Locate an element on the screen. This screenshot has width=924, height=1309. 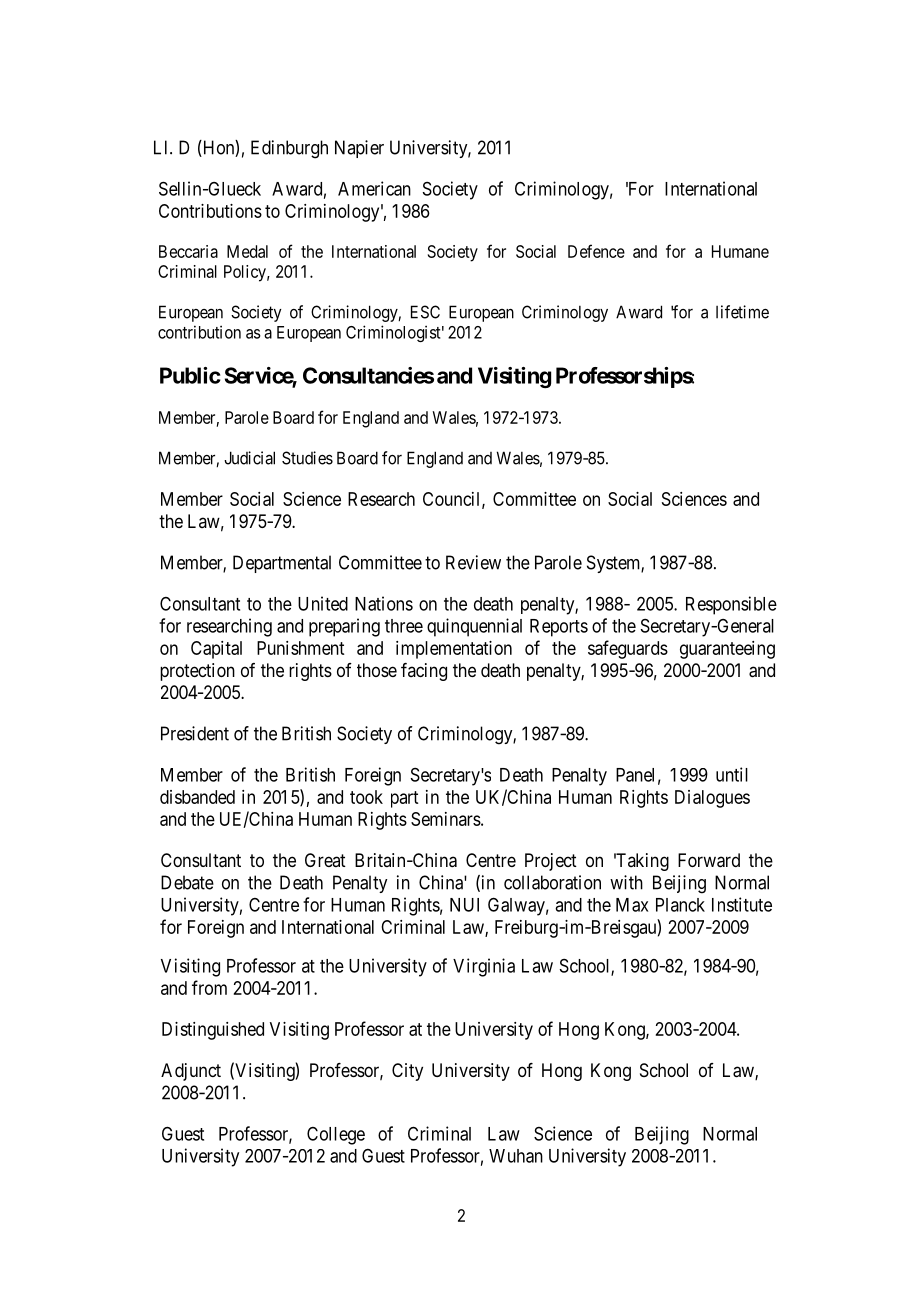
American is located at coordinates (374, 188).
